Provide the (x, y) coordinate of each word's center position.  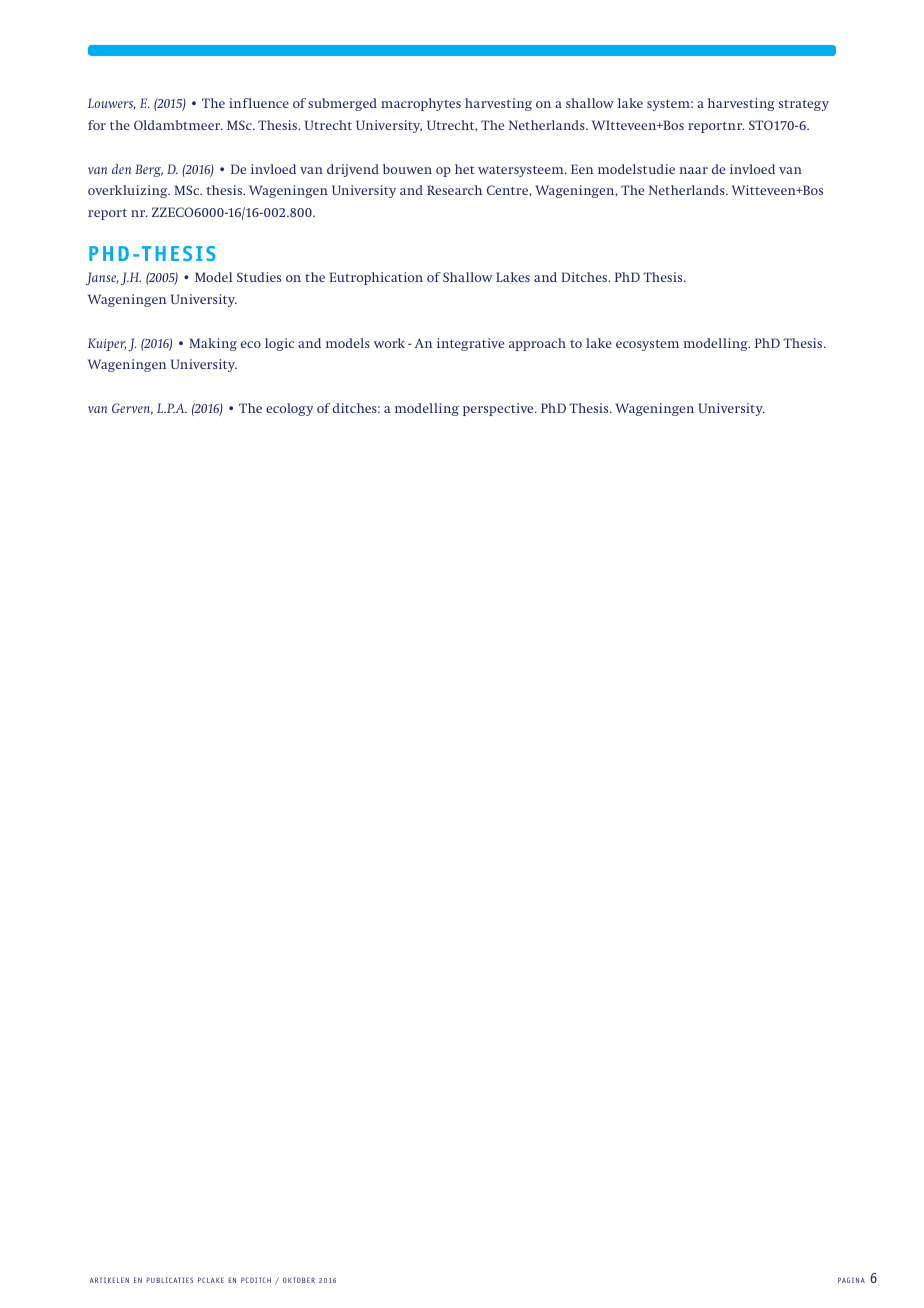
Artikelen (109, 1280)
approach (537, 344)
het (465, 169)
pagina (851, 1280)
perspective (499, 409)
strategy (804, 105)
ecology (289, 409)
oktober (299, 1280)
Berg (149, 170)
